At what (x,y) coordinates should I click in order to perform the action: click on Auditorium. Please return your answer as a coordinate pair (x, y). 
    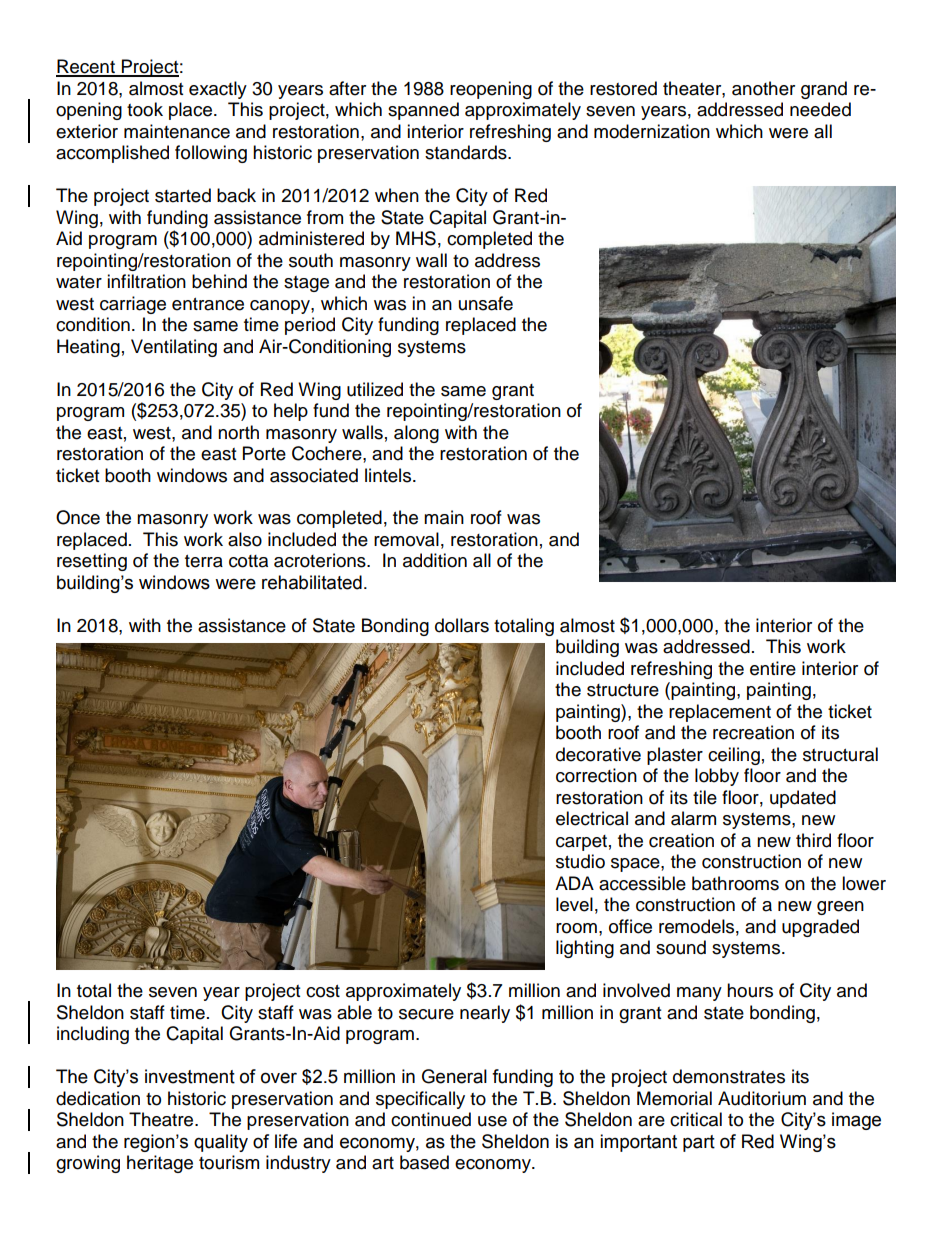
    Looking at the image, I should click on (762, 1098).
